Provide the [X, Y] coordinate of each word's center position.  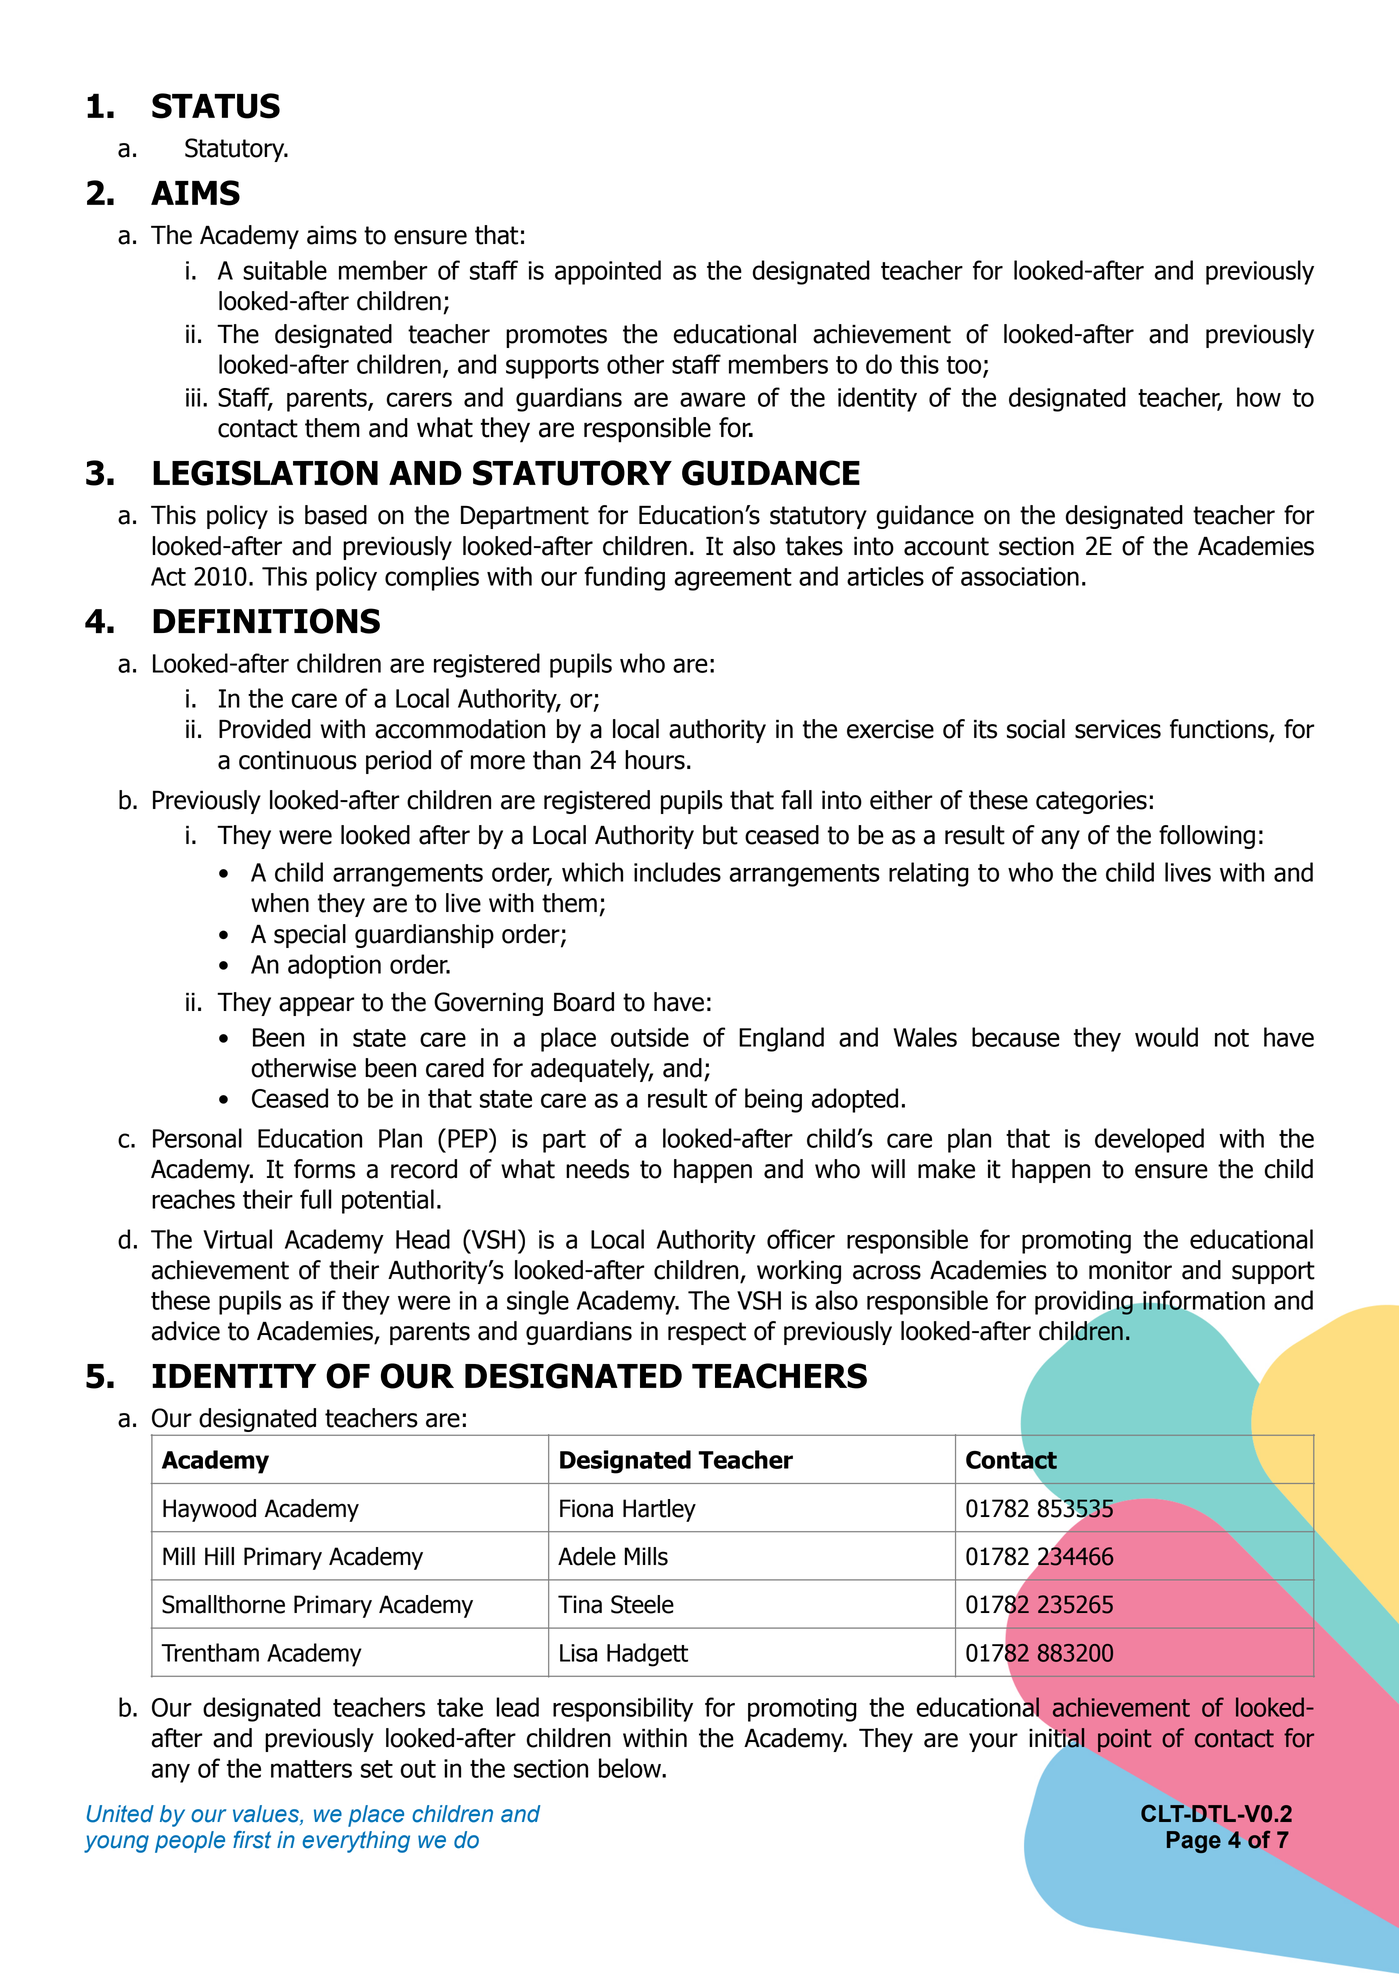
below [631, 1768]
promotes [556, 336]
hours [655, 760]
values [267, 1815]
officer [801, 1239]
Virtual [237, 1239]
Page [1194, 1842]
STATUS [216, 106]
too [965, 366]
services [1118, 729]
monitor [1130, 1270]
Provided [265, 729]
